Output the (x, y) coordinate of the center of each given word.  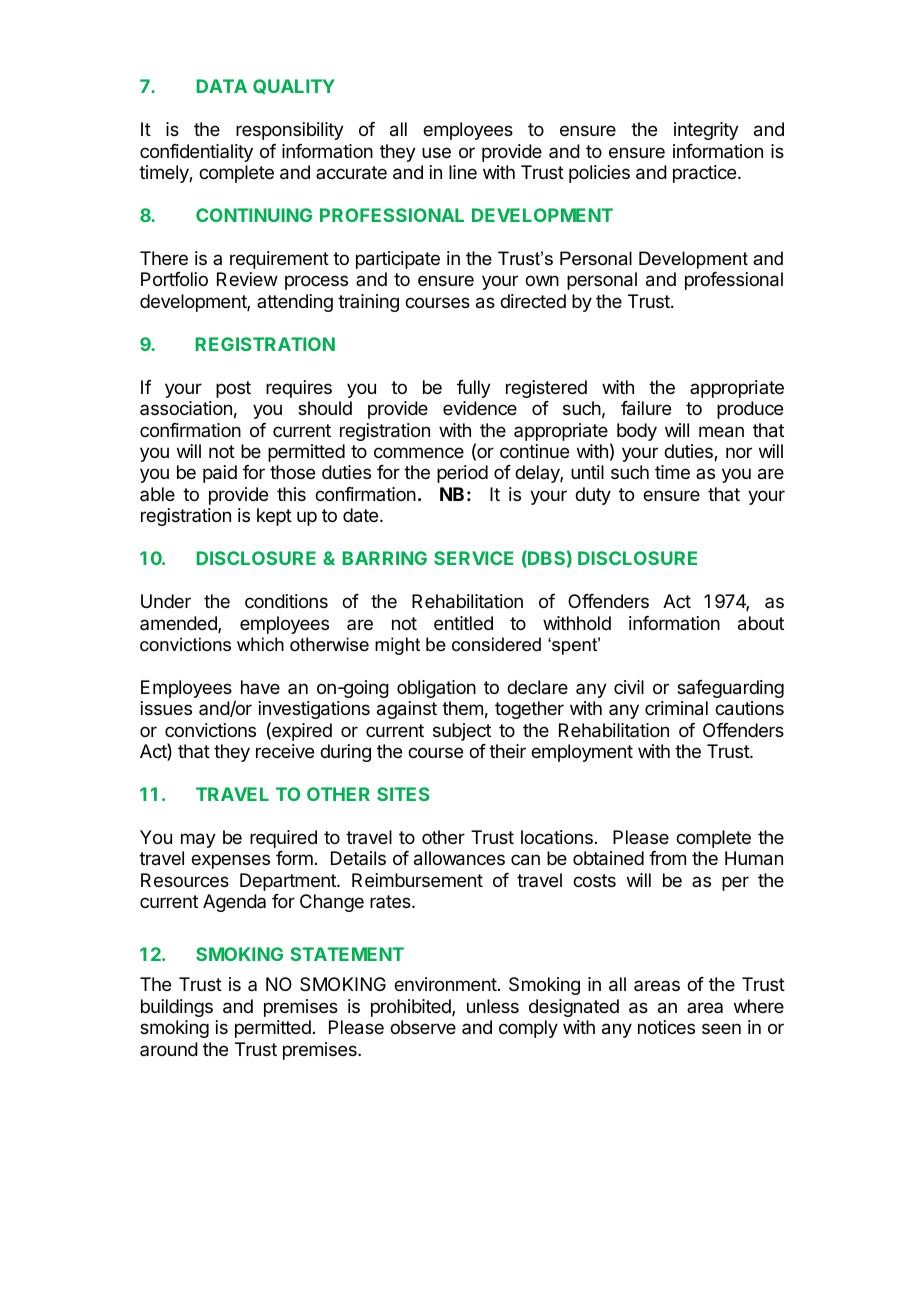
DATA (222, 86)
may (198, 840)
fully (474, 389)
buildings (177, 1008)
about (761, 623)
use (436, 152)
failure (646, 408)
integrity (706, 131)
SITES (403, 794)
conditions (286, 601)
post (233, 389)
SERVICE (474, 558)
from (667, 858)
